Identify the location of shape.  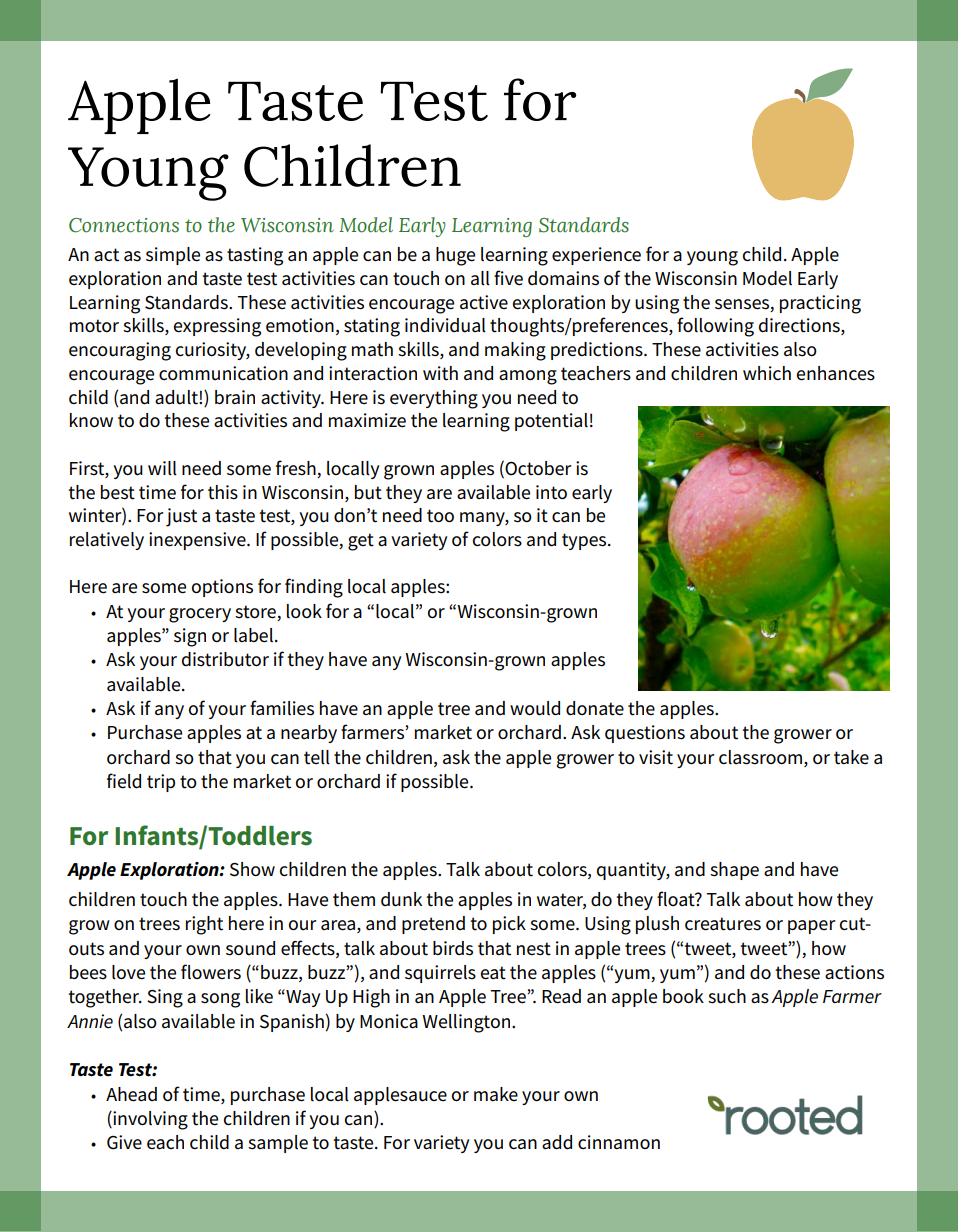
(734, 871).
